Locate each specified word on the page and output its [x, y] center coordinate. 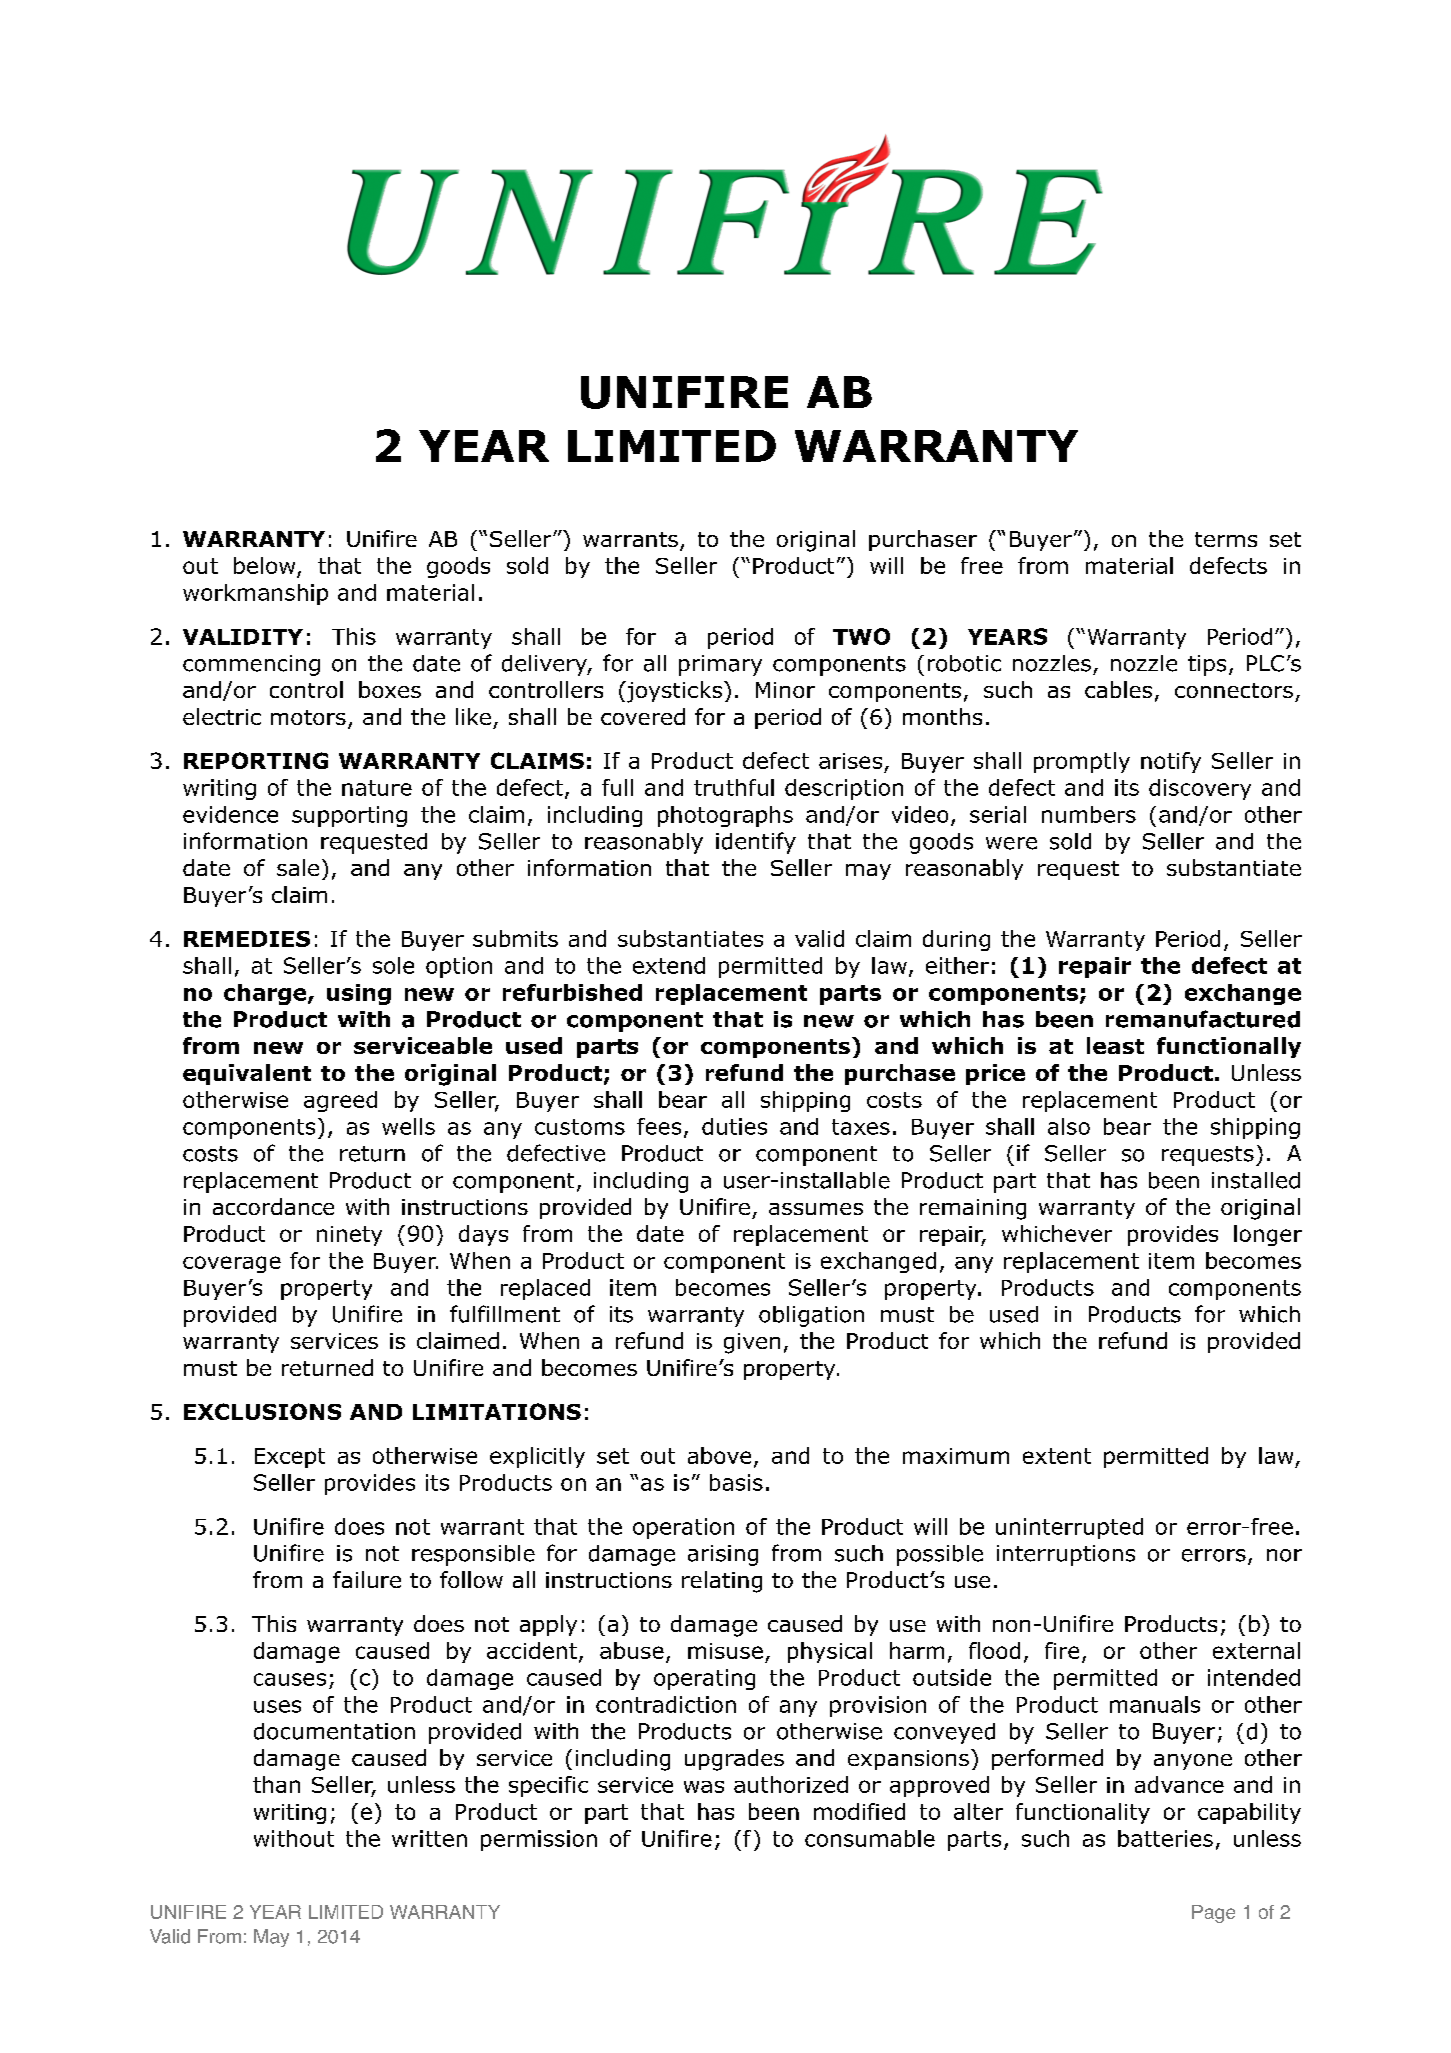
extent [1057, 1456]
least [1115, 1045]
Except [290, 1458]
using [359, 994]
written [429, 1838]
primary [720, 665]
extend [669, 965]
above [719, 1455]
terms [1226, 539]
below [266, 567]
